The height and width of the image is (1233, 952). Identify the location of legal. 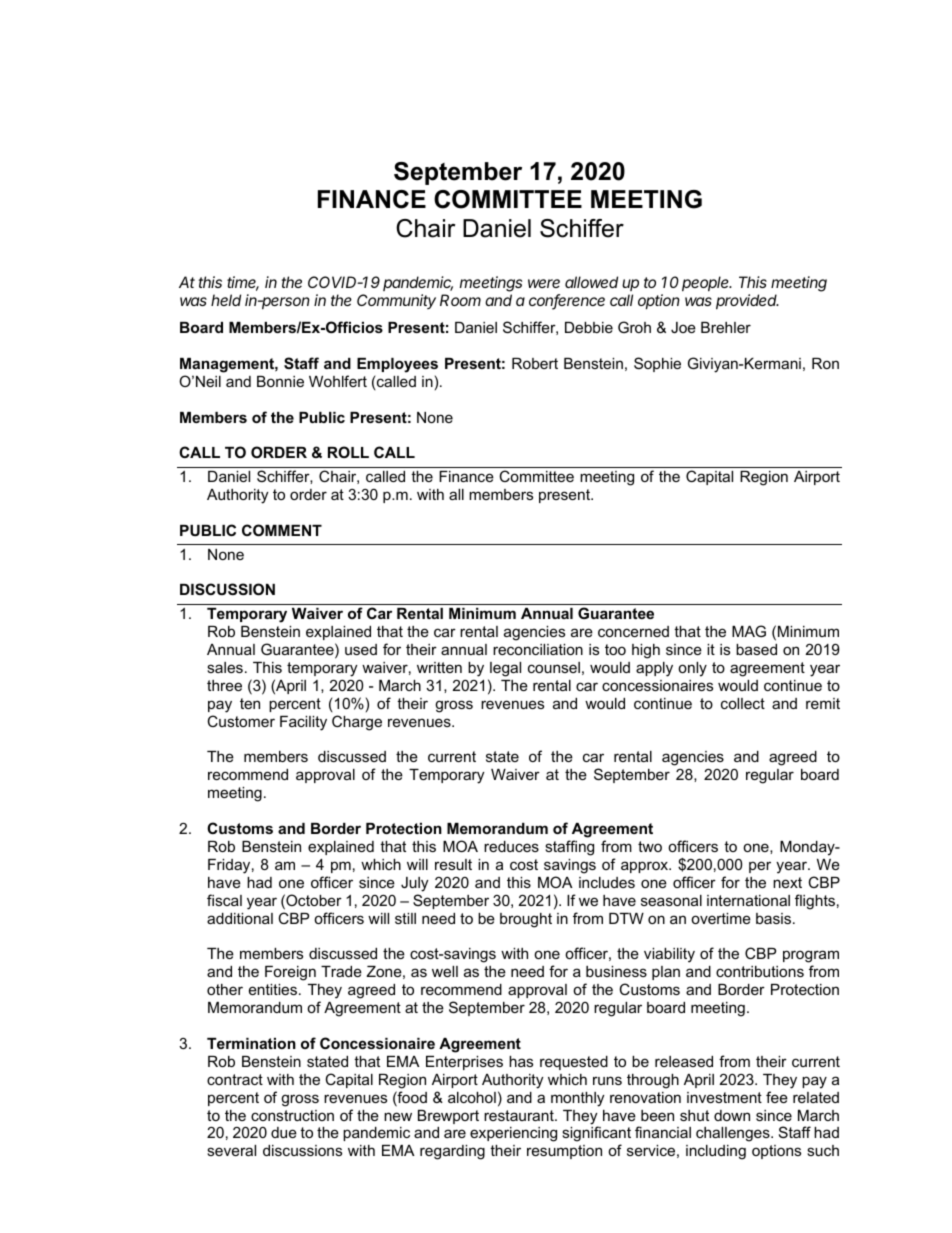
(505, 669).
